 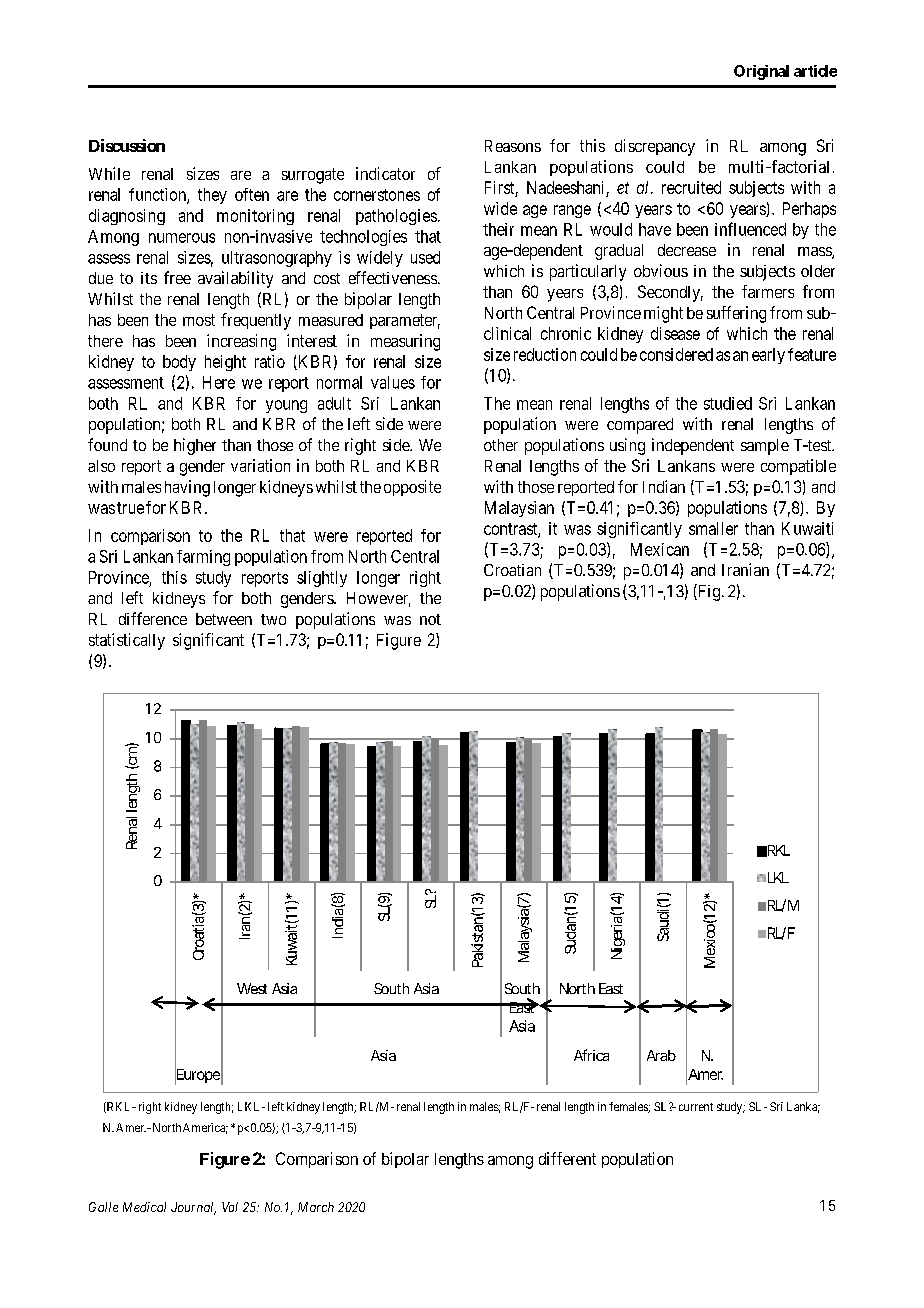 I want to click on Original, so click(x=761, y=72).
